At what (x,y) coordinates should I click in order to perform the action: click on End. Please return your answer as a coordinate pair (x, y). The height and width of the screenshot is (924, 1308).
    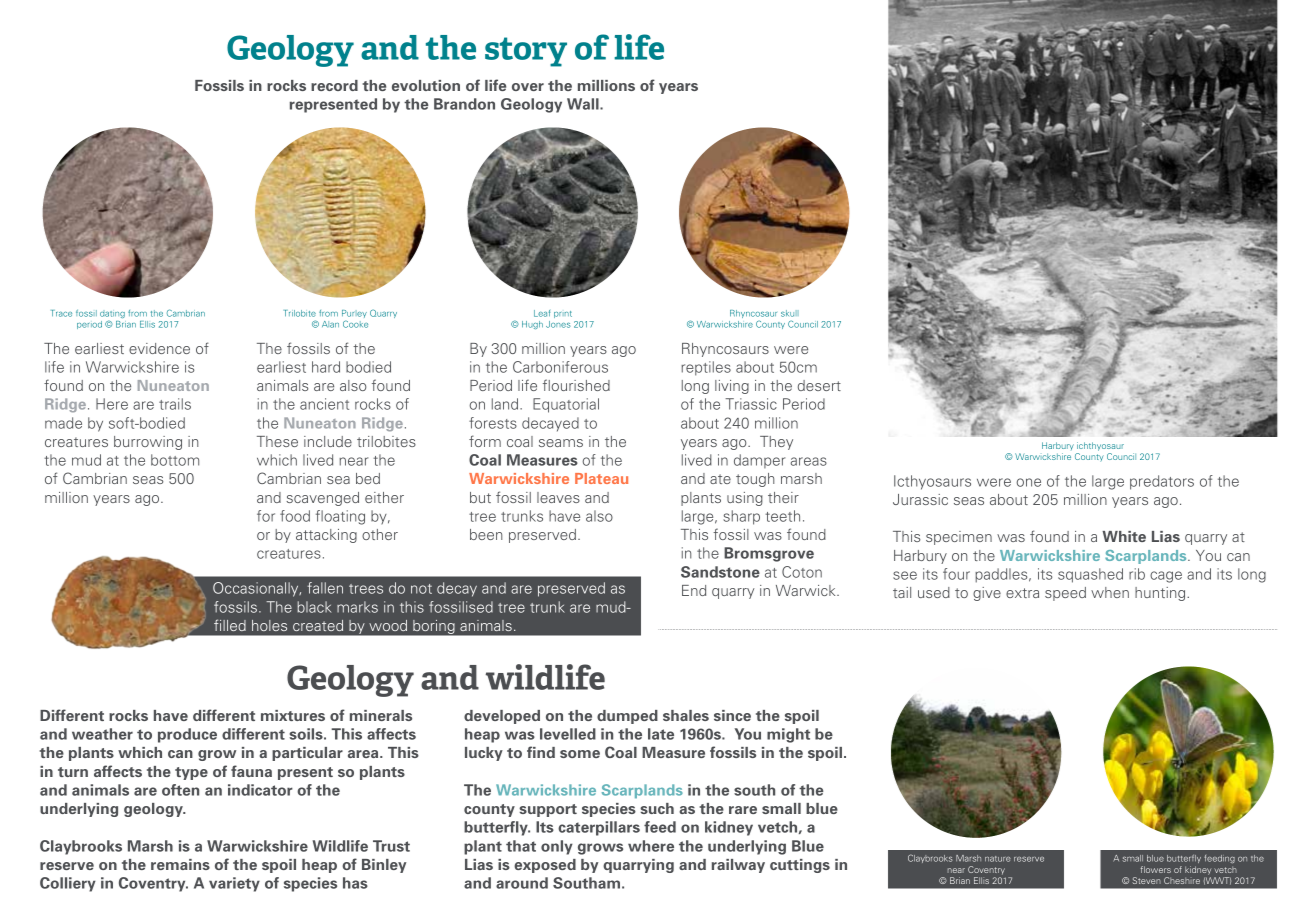
    Looking at the image, I should click on (694, 590).
